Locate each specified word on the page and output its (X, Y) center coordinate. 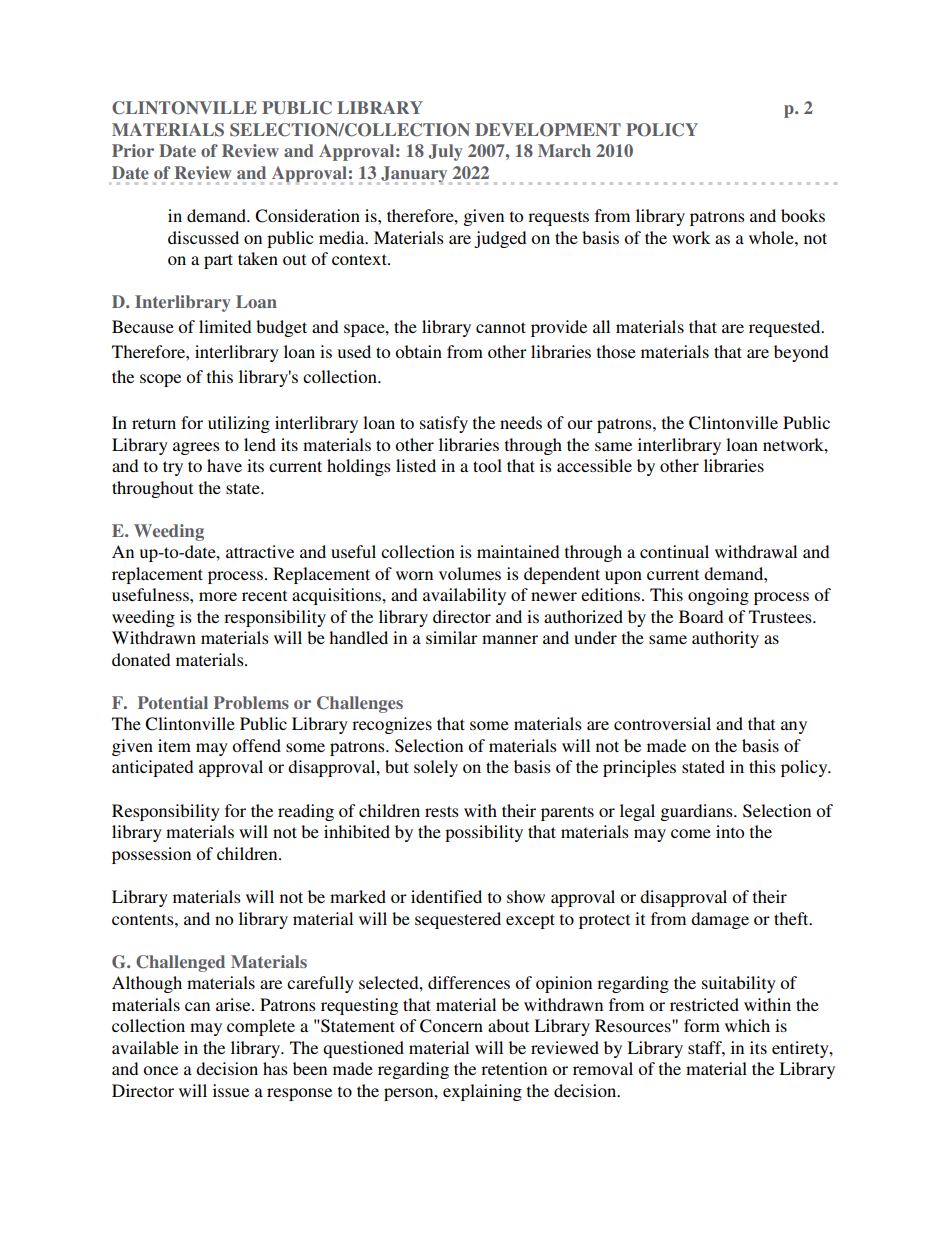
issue (231, 1090)
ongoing (718, 596)
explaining (482, 1092)
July (446, 152)
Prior (133, 150)
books (803, 215)
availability (464, 596)
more (218, 596)
